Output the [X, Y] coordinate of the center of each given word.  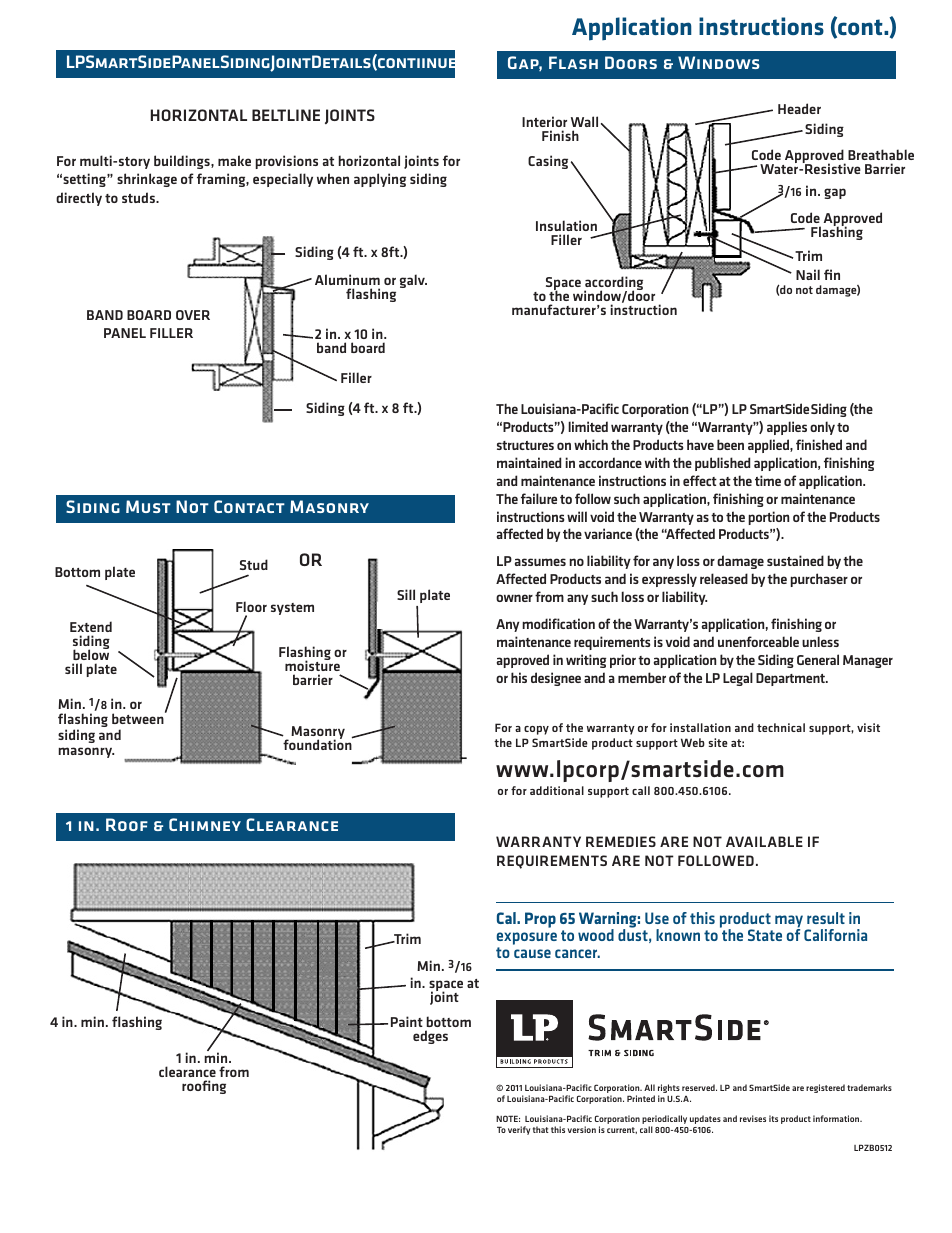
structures [525, 445]
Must [148, 506]
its [773, 1118]
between [139, 718]
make [234, 160]
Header [799, 108]
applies [787, 428]
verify [519, 1130]
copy [536, 730]
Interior [544, 121]
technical [781, 727]
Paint [407, 1021]
